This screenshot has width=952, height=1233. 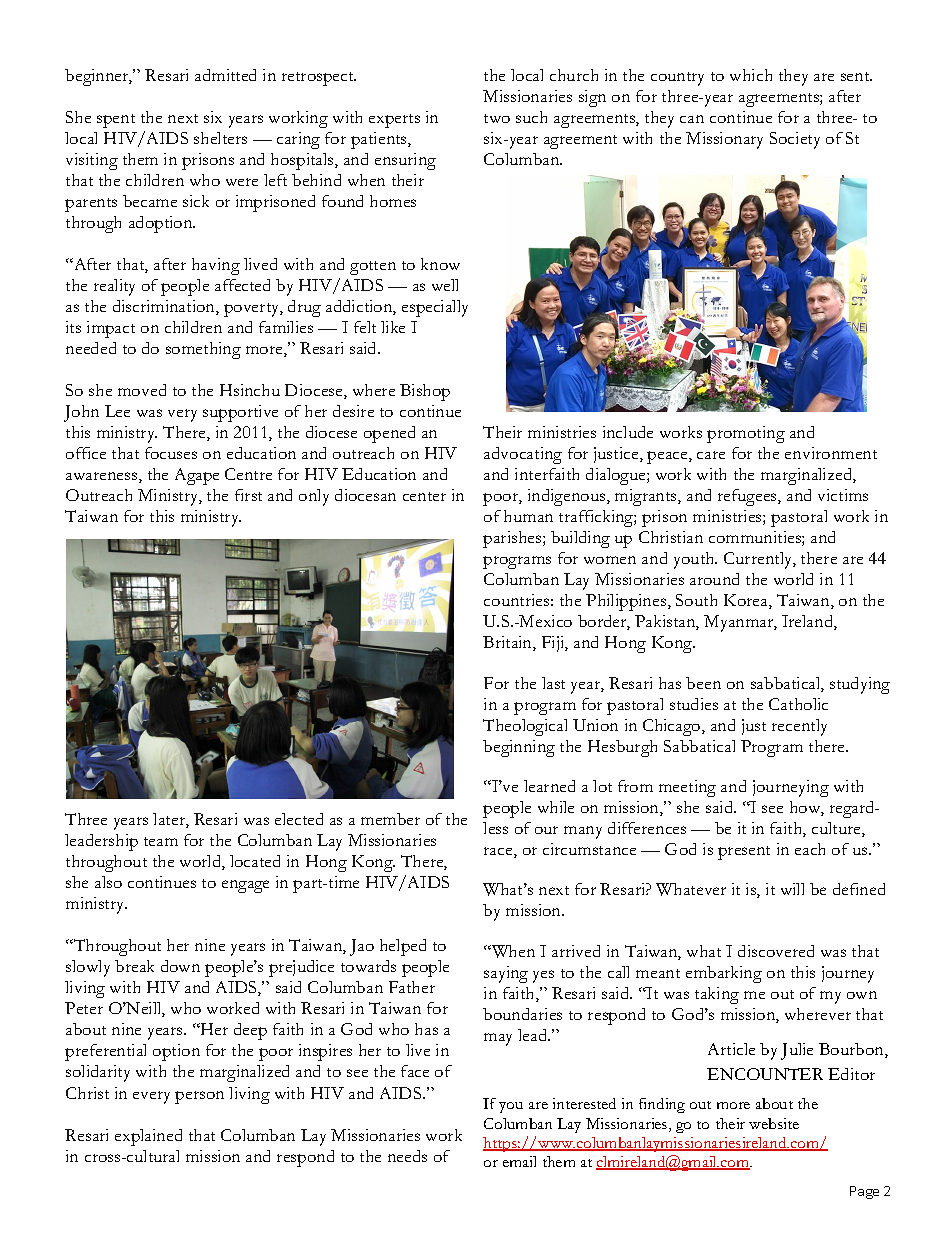 I want to click on two, so click(x=497, y=118).
